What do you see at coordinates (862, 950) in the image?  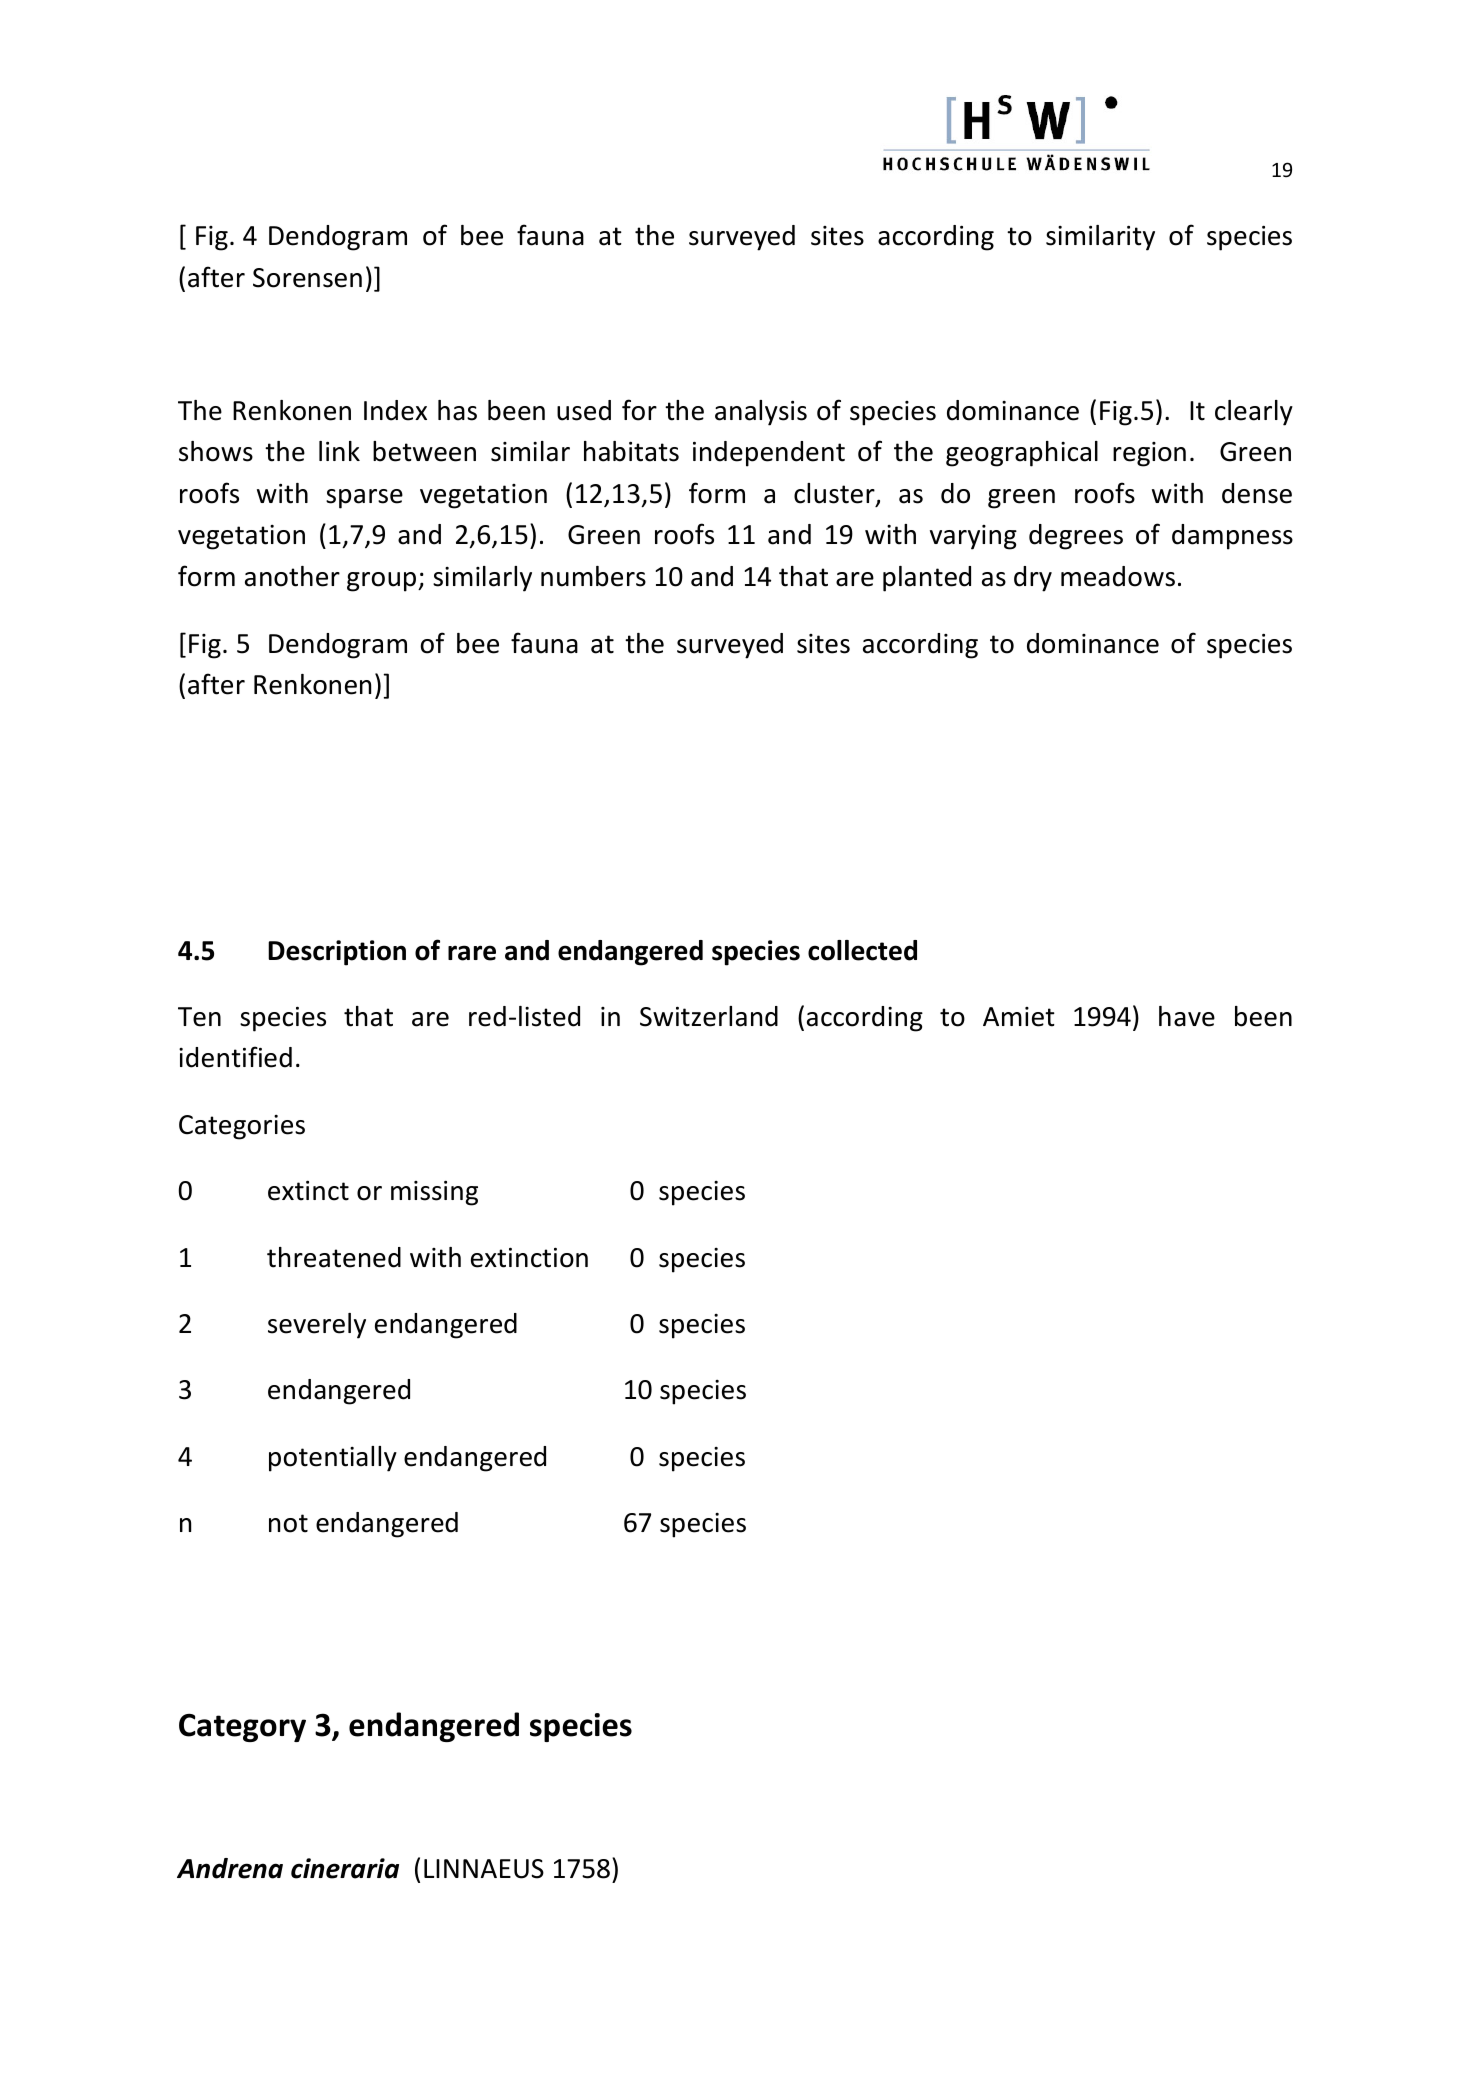 I see `collected` at bounding box center [862, 950].
